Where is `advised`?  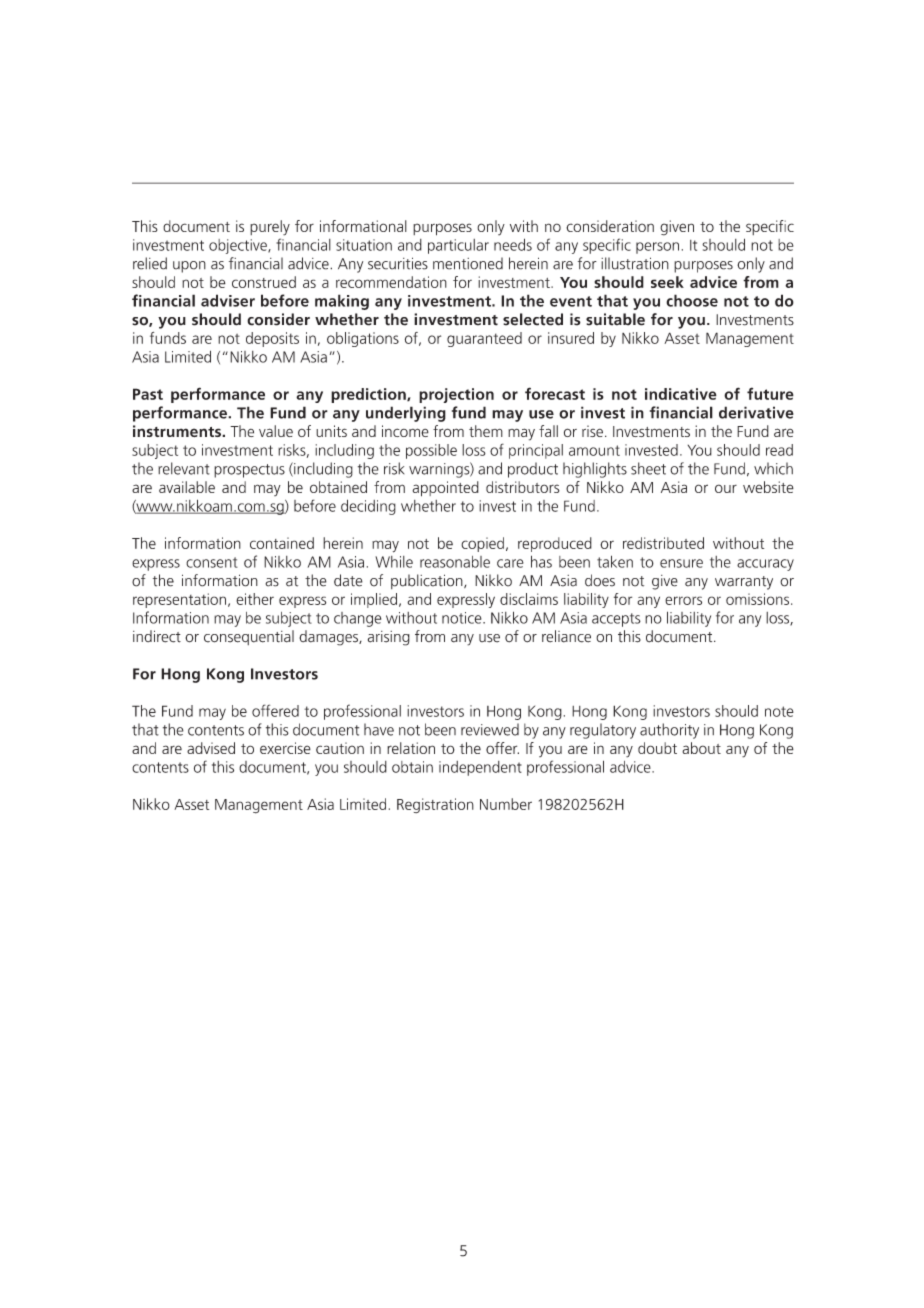
advised is located at coordinates (211, 748).
